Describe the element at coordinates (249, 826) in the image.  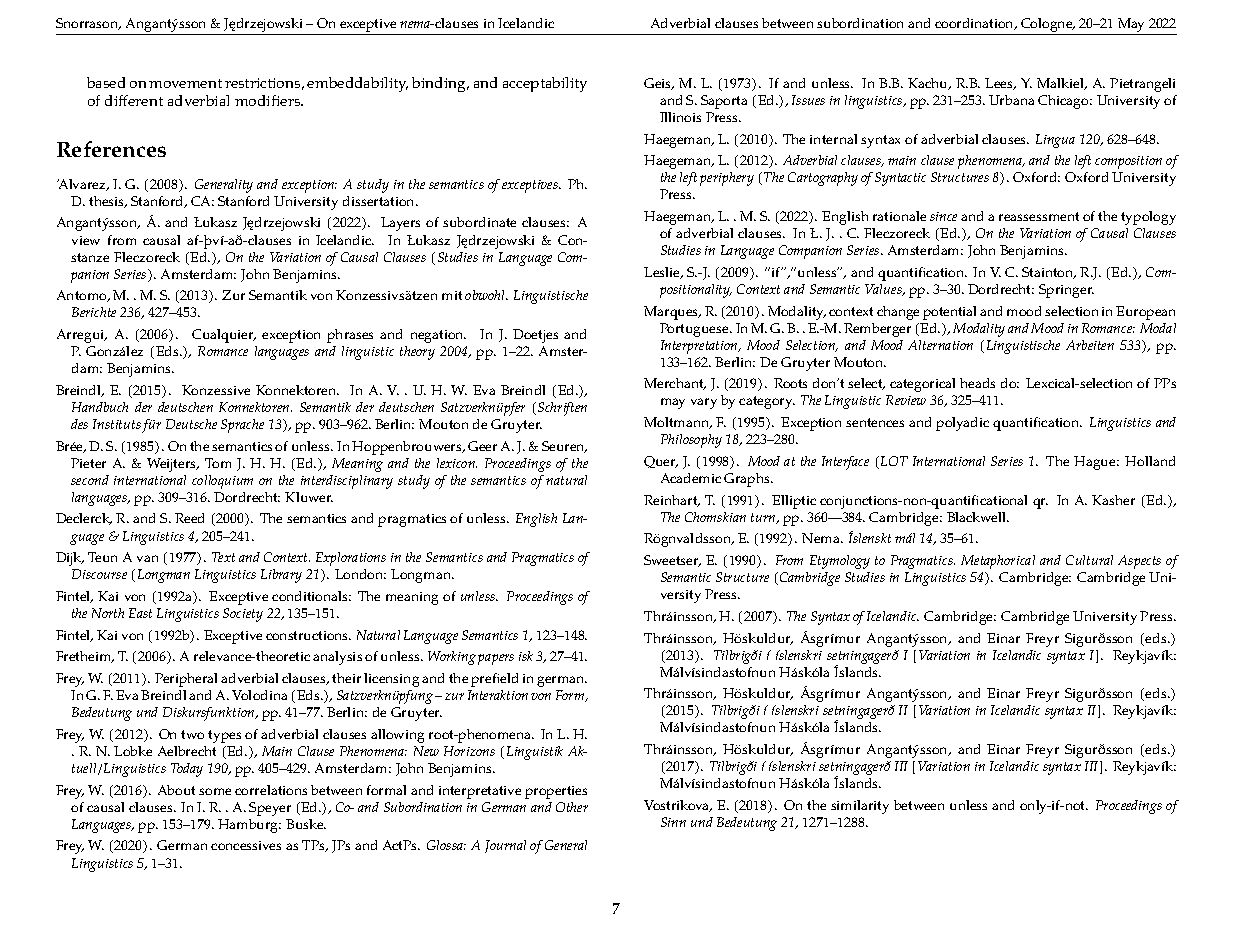
I see `Hamburg` at that location.
